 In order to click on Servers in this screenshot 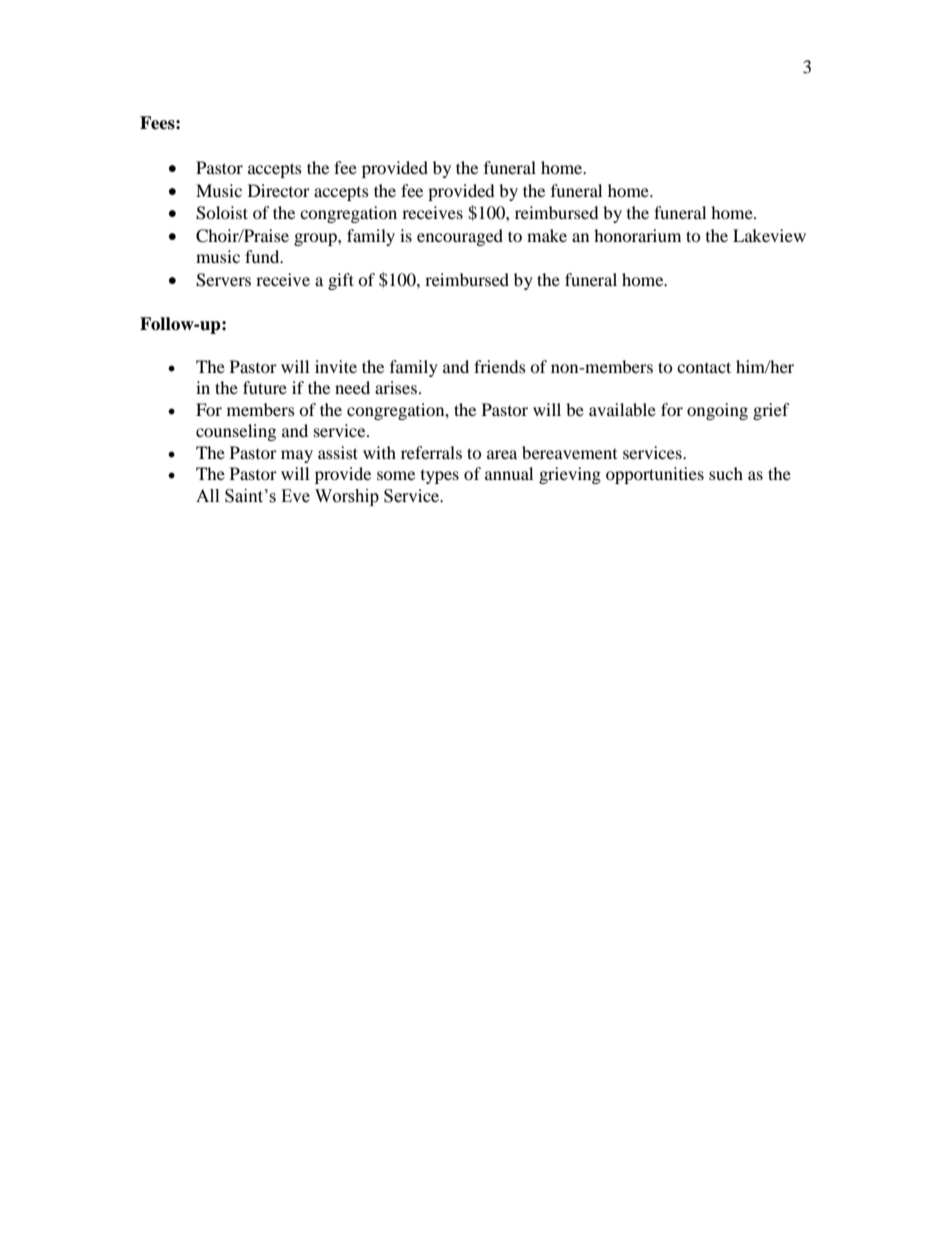, I will do `click(223, 280)`.
